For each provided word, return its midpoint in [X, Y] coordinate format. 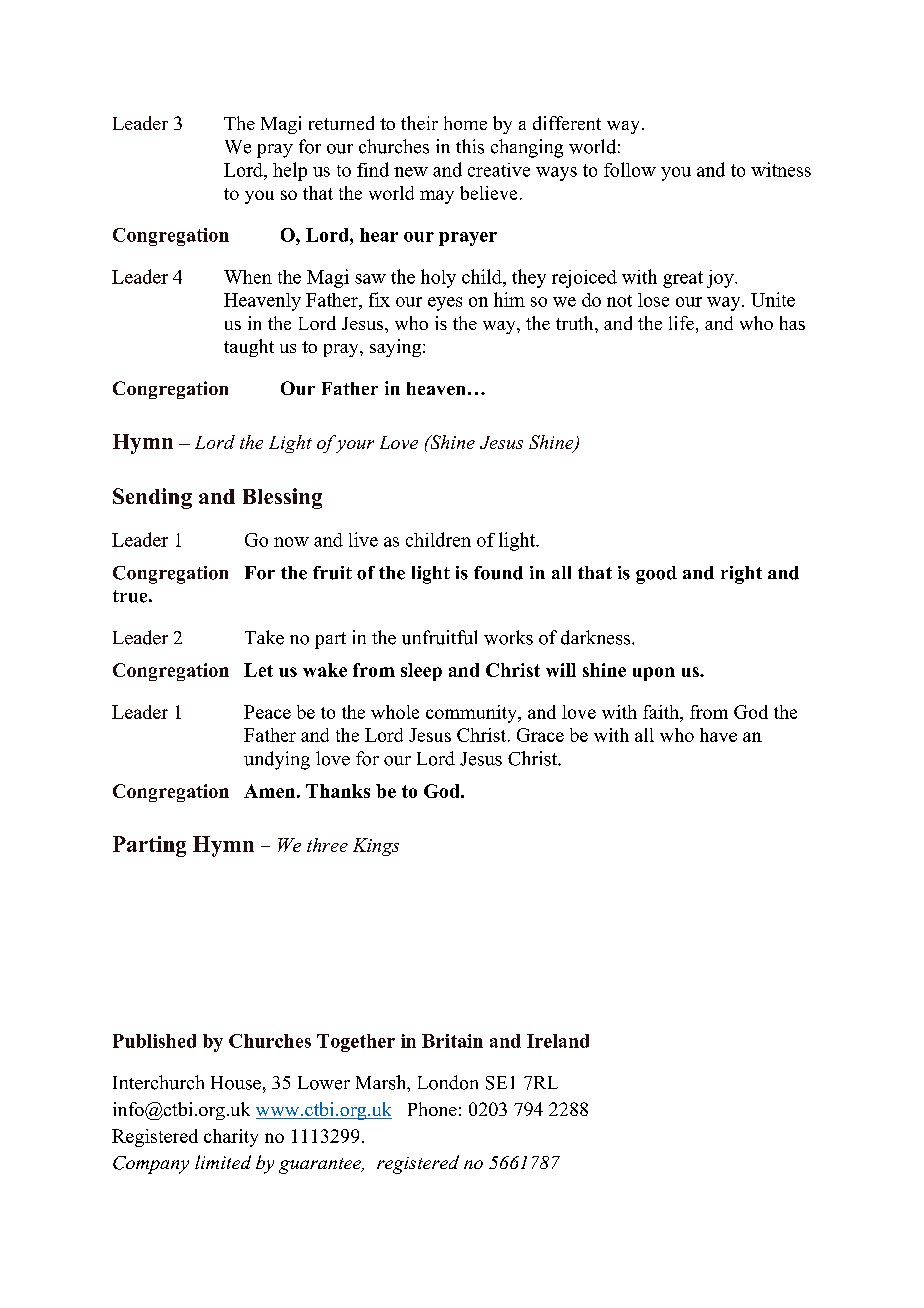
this [470, 146]
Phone [432, 1109]
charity [231, 1138]
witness [781, 169]
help [290, 171]
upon [654, 674]
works [508, 637]
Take [264, 637]
